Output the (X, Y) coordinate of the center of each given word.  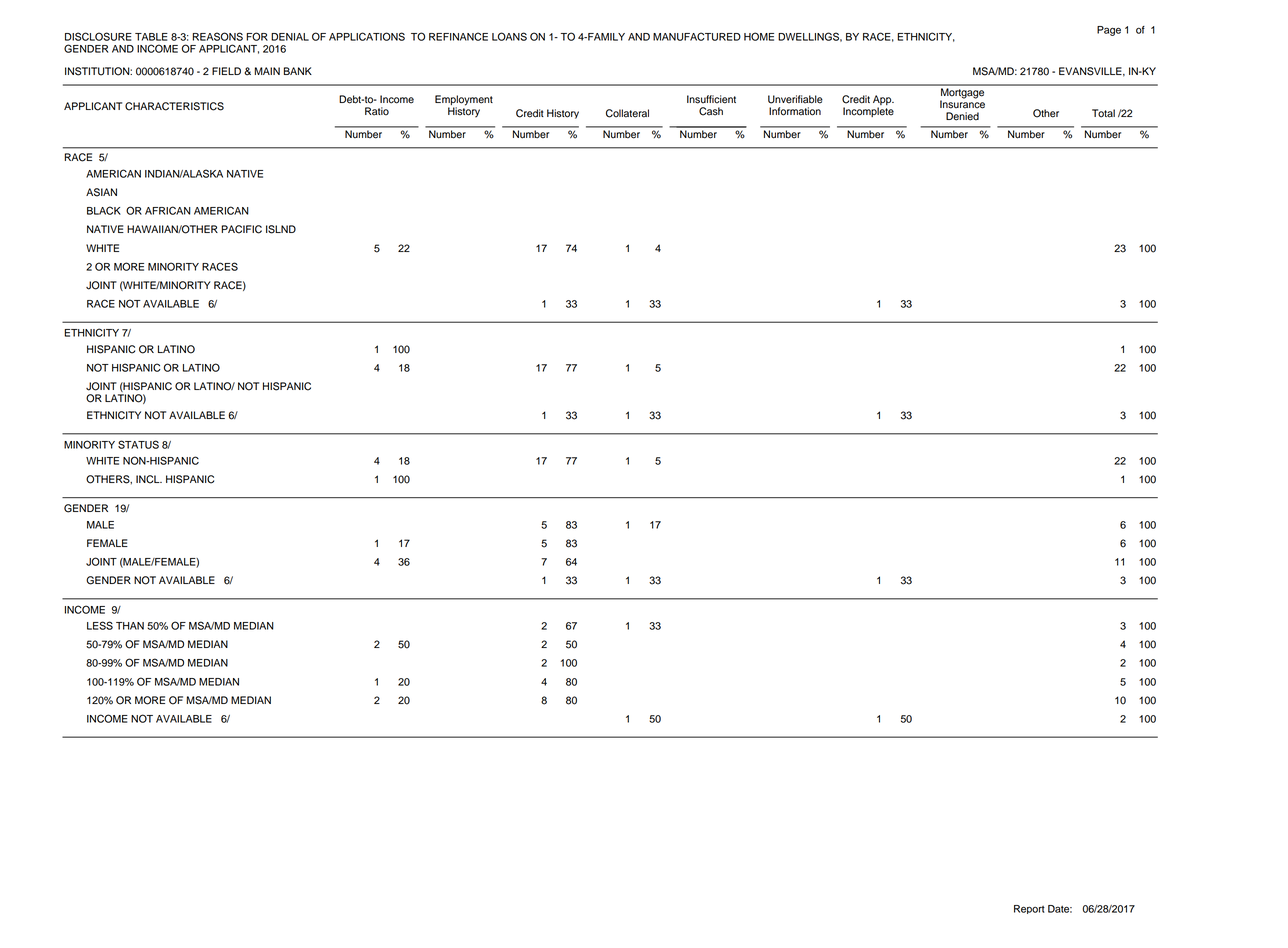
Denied (962, 116)
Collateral (627, 113)
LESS (100, 625)
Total (1103, 113)
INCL (149, 479)
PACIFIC (241, 229)
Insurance (962, 103)
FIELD (226, 71)
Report (1029, 909)
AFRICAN (168, 210)
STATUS (138, 444)
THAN (130, 626)
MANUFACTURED (697, 36)
